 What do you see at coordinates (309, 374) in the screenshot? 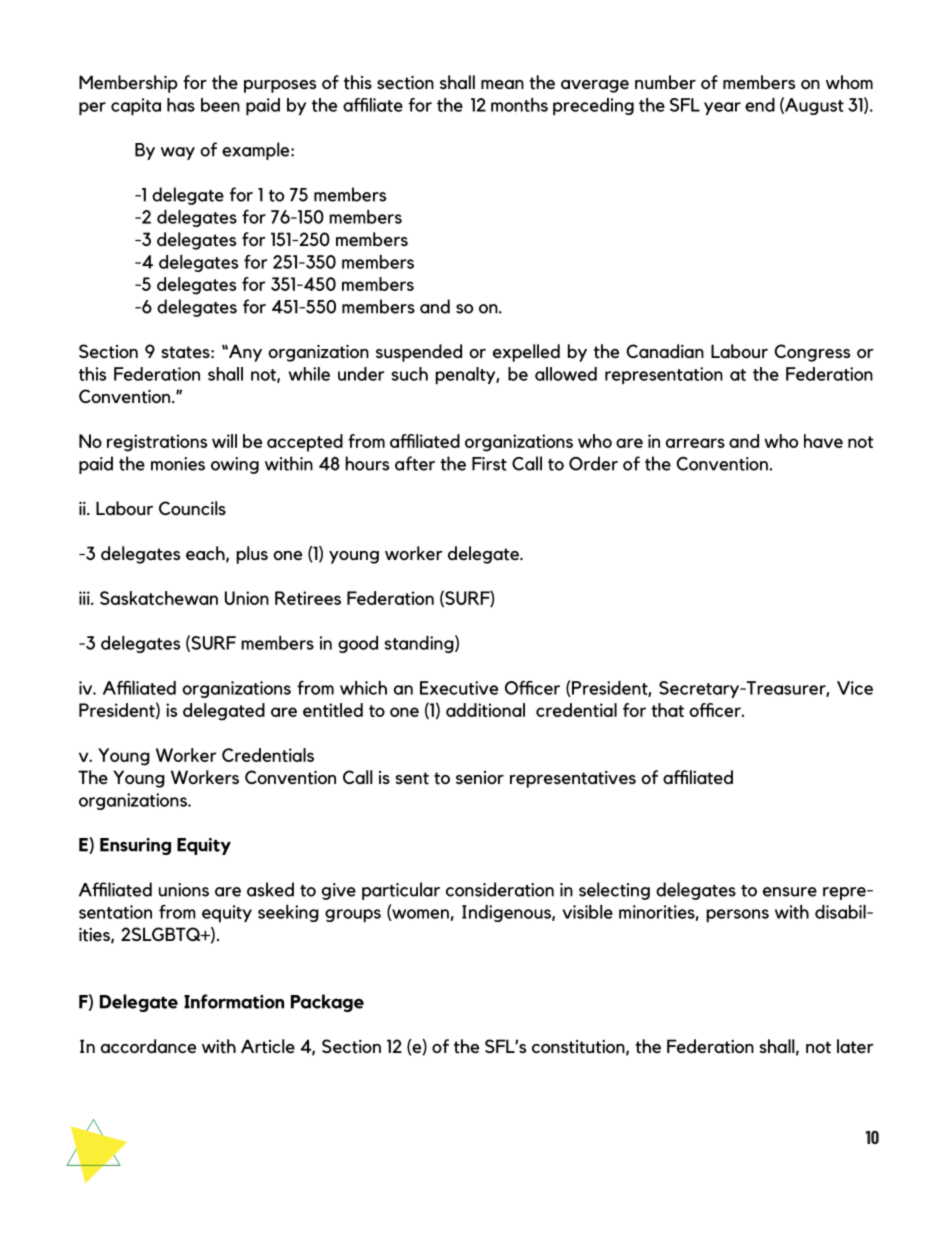
I see `while` at bounding box center [309, 374].
